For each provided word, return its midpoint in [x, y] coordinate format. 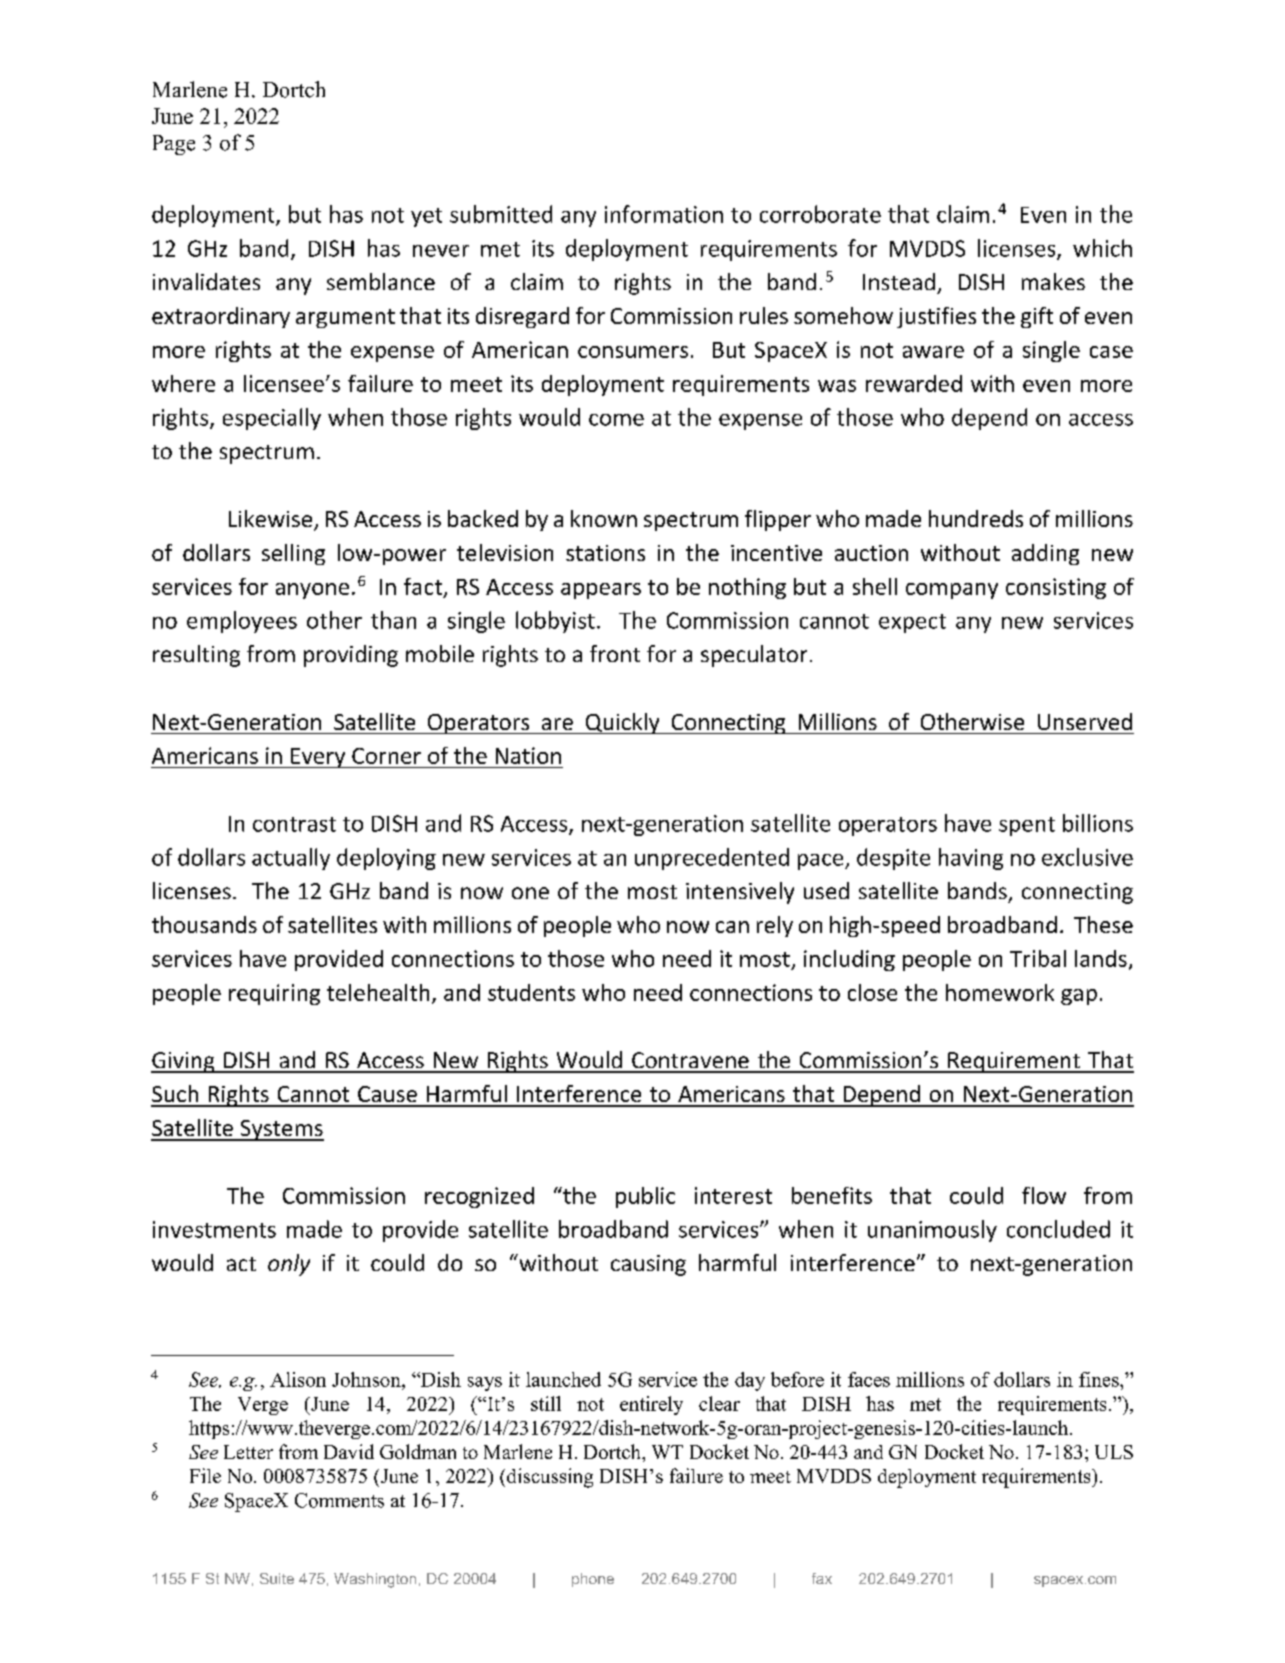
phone [593, 1580]
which [1102, 248]
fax [822, 1578]
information [664, 214]
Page [174, 145]
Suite [277, 1578]
